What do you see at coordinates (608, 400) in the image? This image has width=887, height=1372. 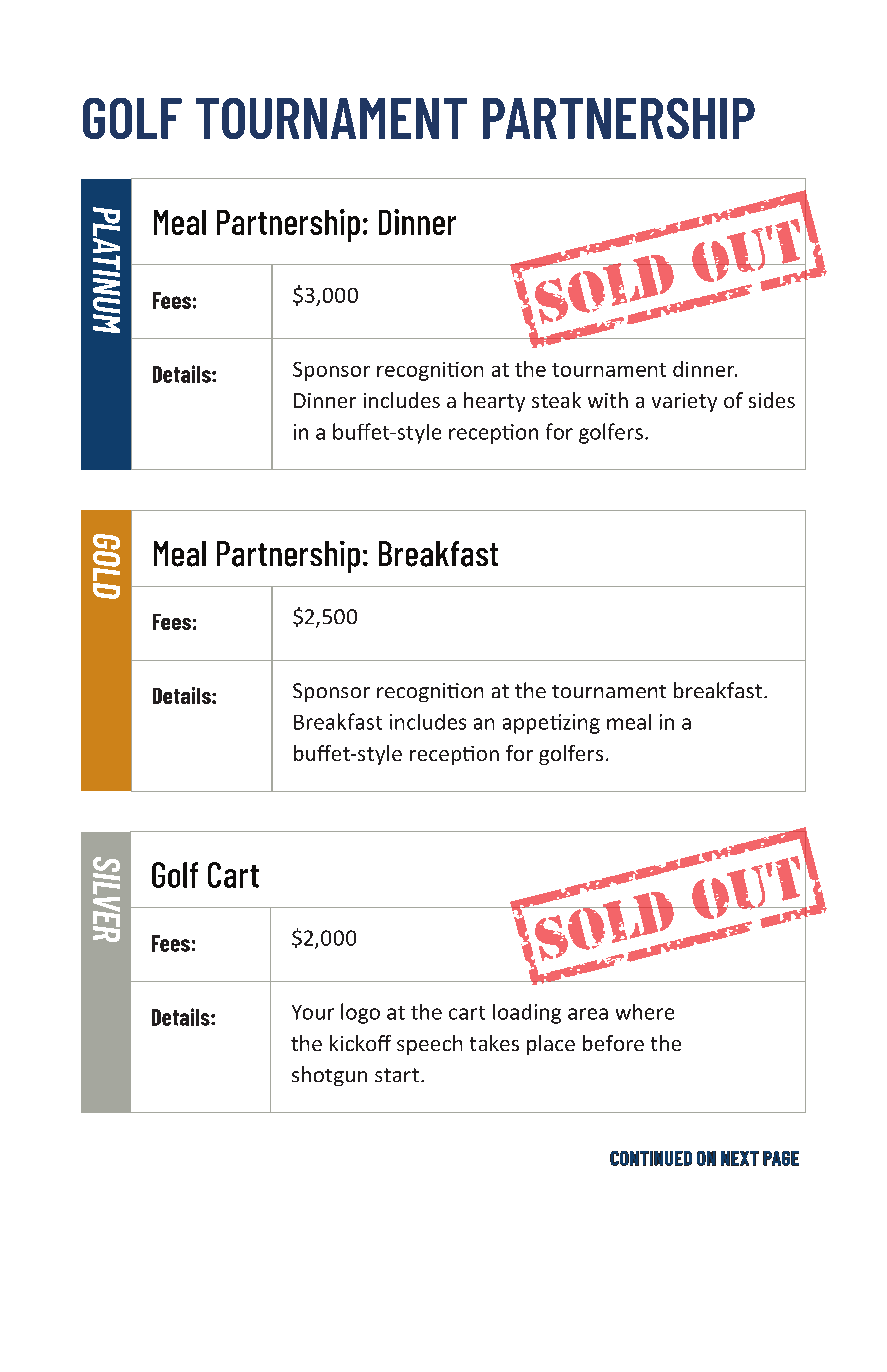 I see `with` at bounding box center [608, 400].
